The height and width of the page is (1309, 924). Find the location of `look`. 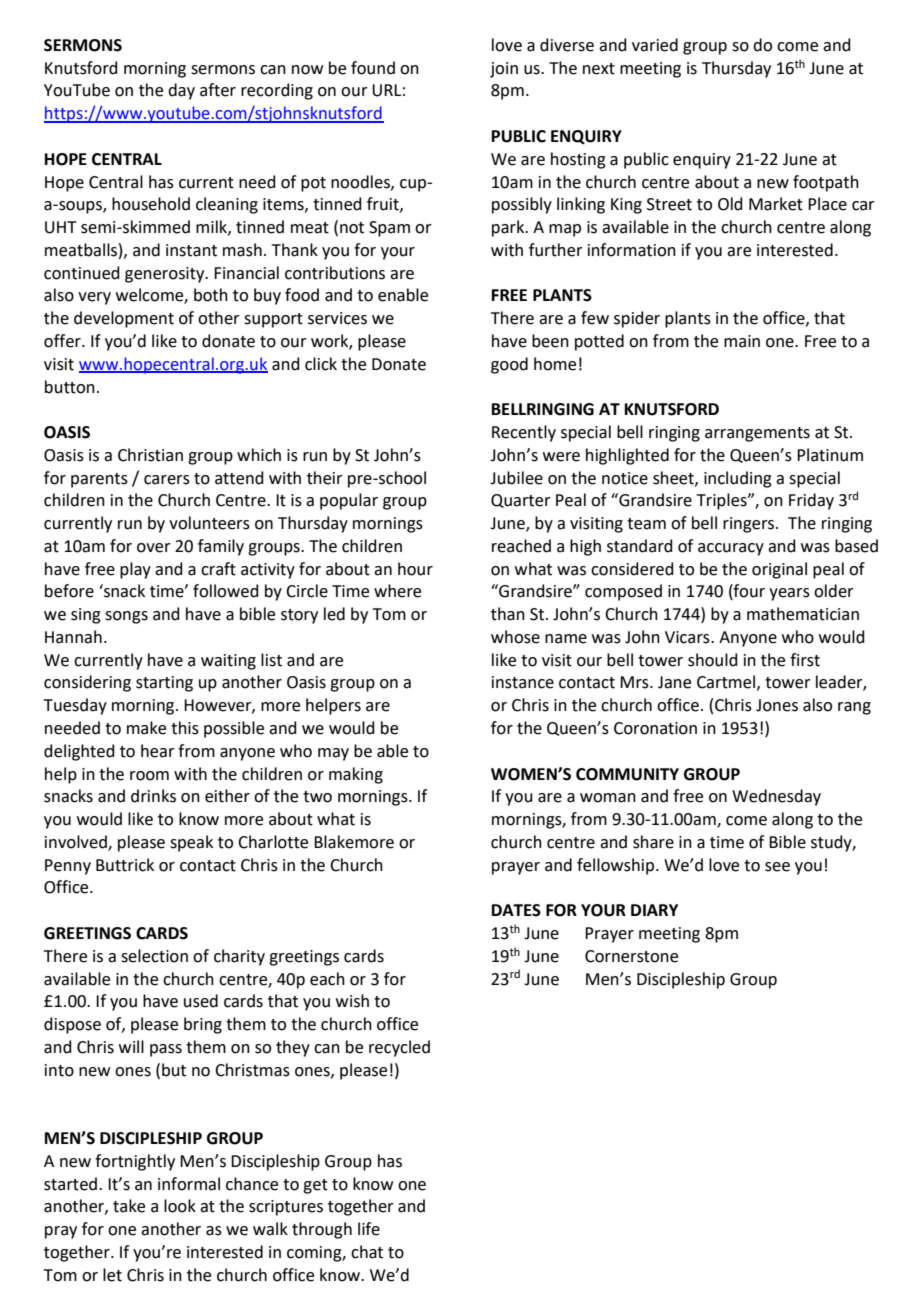

look is located at coordinates (180, 1206).
